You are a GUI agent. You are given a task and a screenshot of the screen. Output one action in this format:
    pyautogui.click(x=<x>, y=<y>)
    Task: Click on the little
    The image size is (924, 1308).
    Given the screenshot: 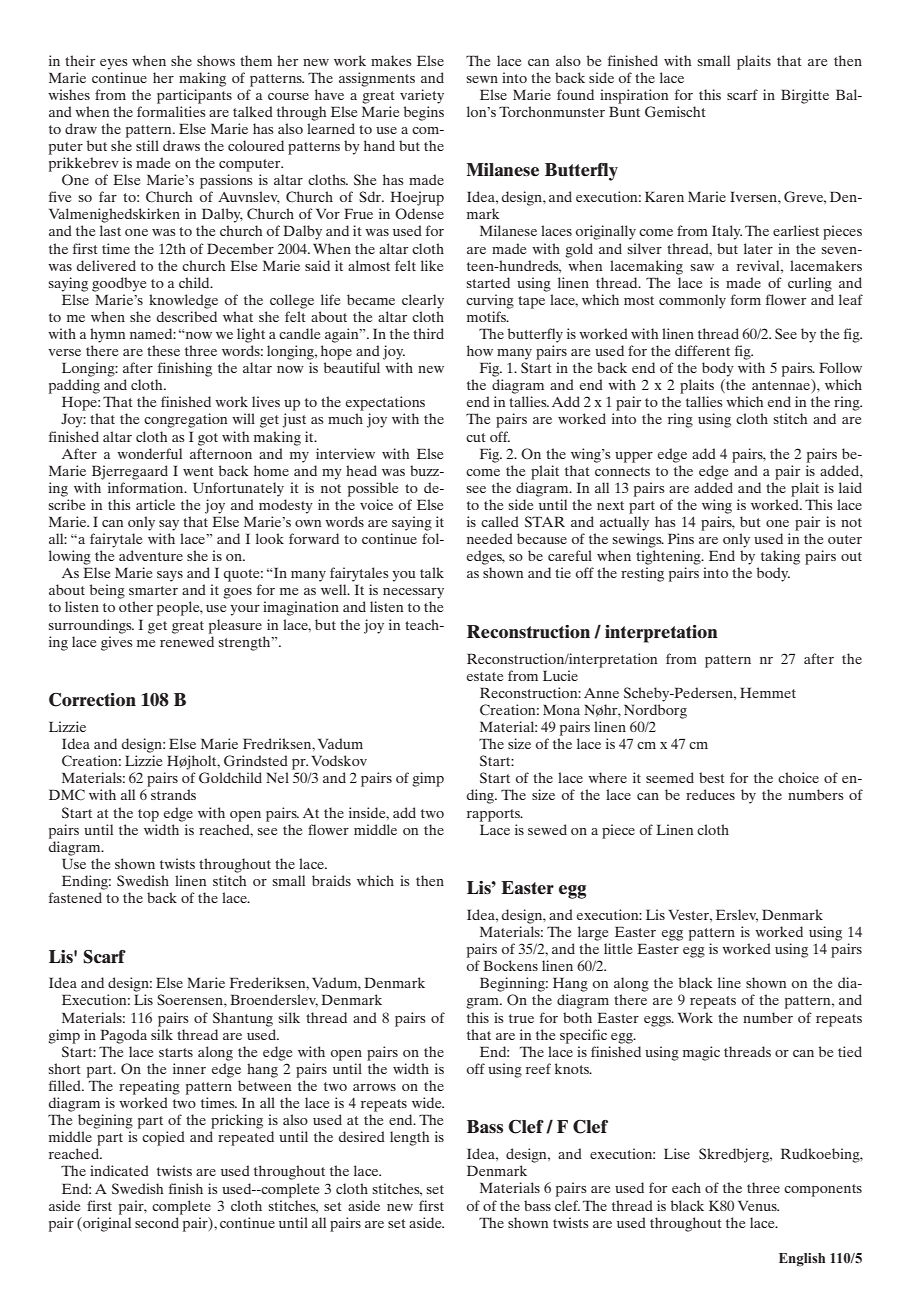 What is the action you would take?
    pyautogui.click(x=618, y=948)
